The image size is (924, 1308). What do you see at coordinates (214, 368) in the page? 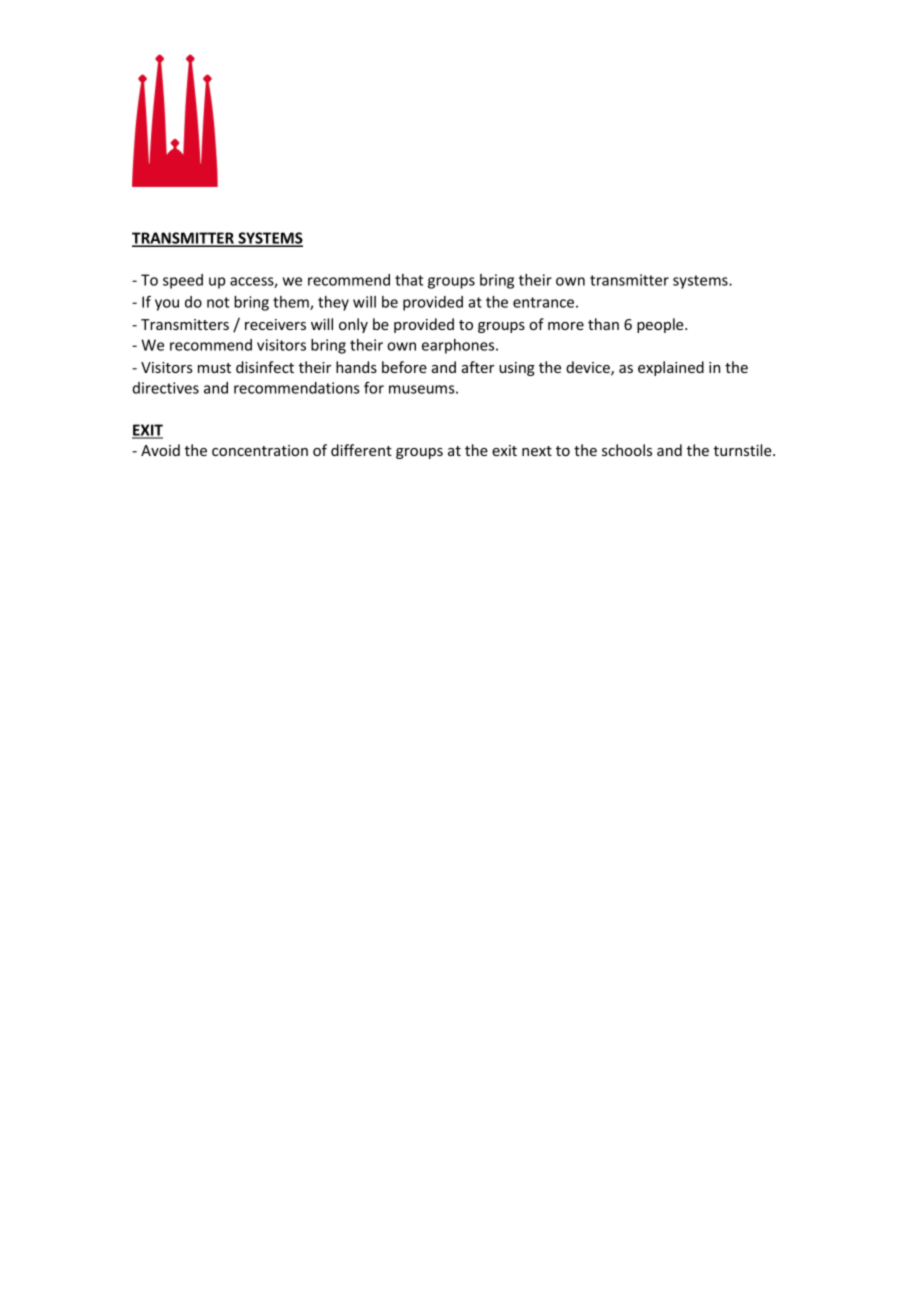
I see `must` at bounding box center [214, 368].
